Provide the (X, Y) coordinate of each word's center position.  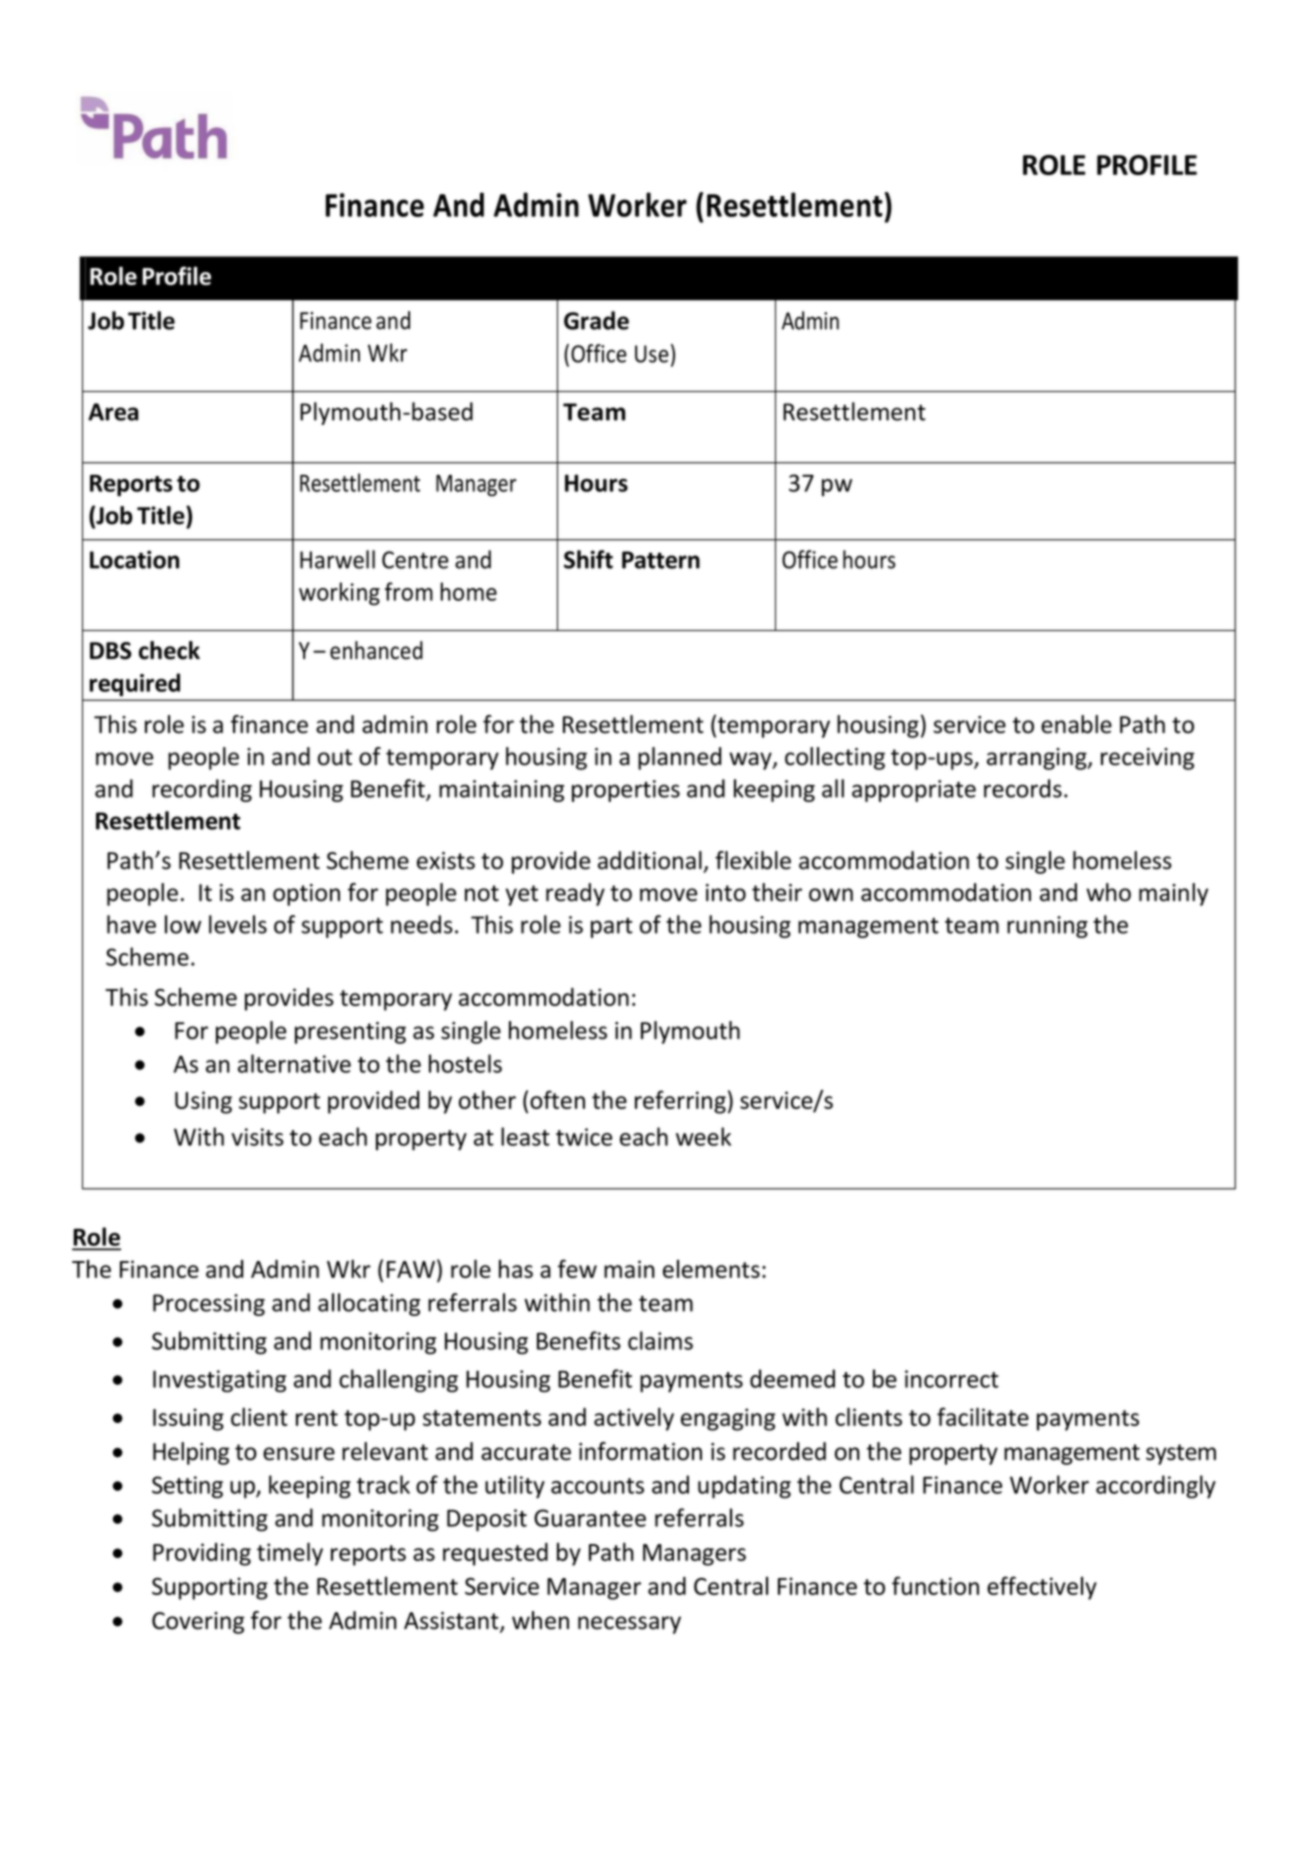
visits (257, 1137)
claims (660, 1340)
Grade (596, 320)
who (1108, 892)
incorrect (952, 1379)
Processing (209, 1305)
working (339, 594)
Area (113, 412)
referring (680, 1102)
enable (1076, 724)
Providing (202, 1554)
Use (652, 354)
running (1047, 927)
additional (650, 860)
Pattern (661, 560)
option (306, 895)
